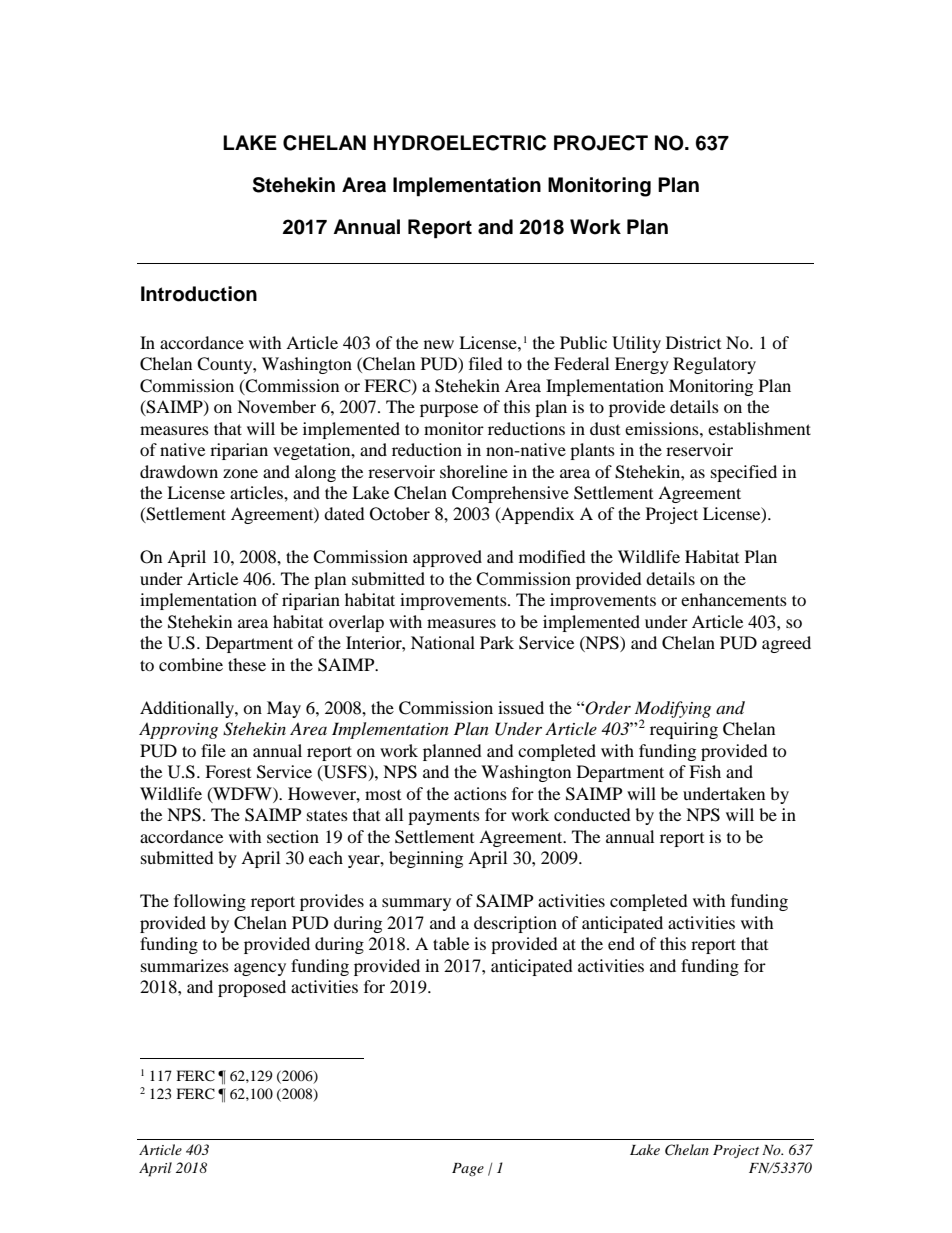  I want to click on November, so click(276, 406).
